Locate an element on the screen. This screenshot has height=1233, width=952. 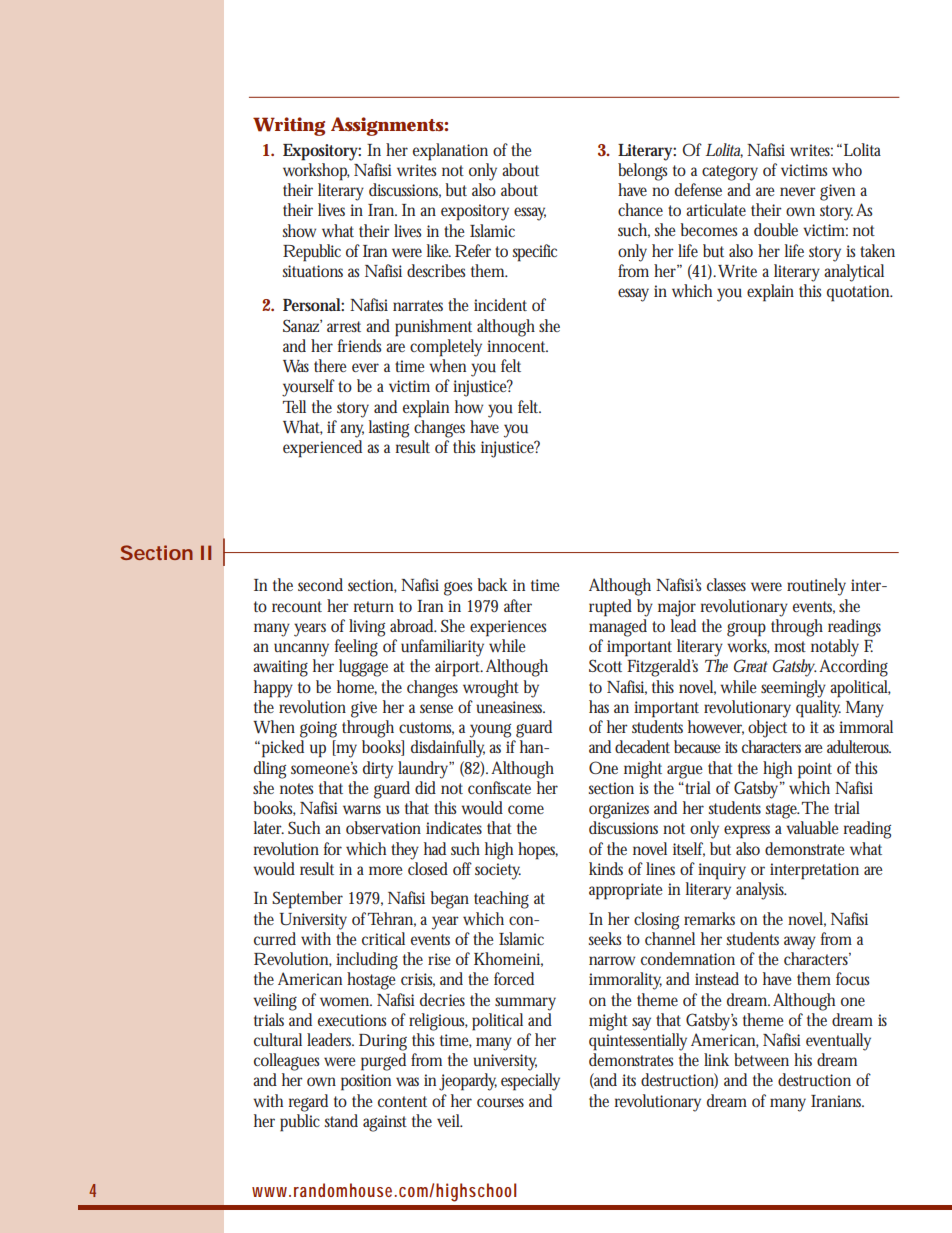
position is located at coordinates (366, 1082).
